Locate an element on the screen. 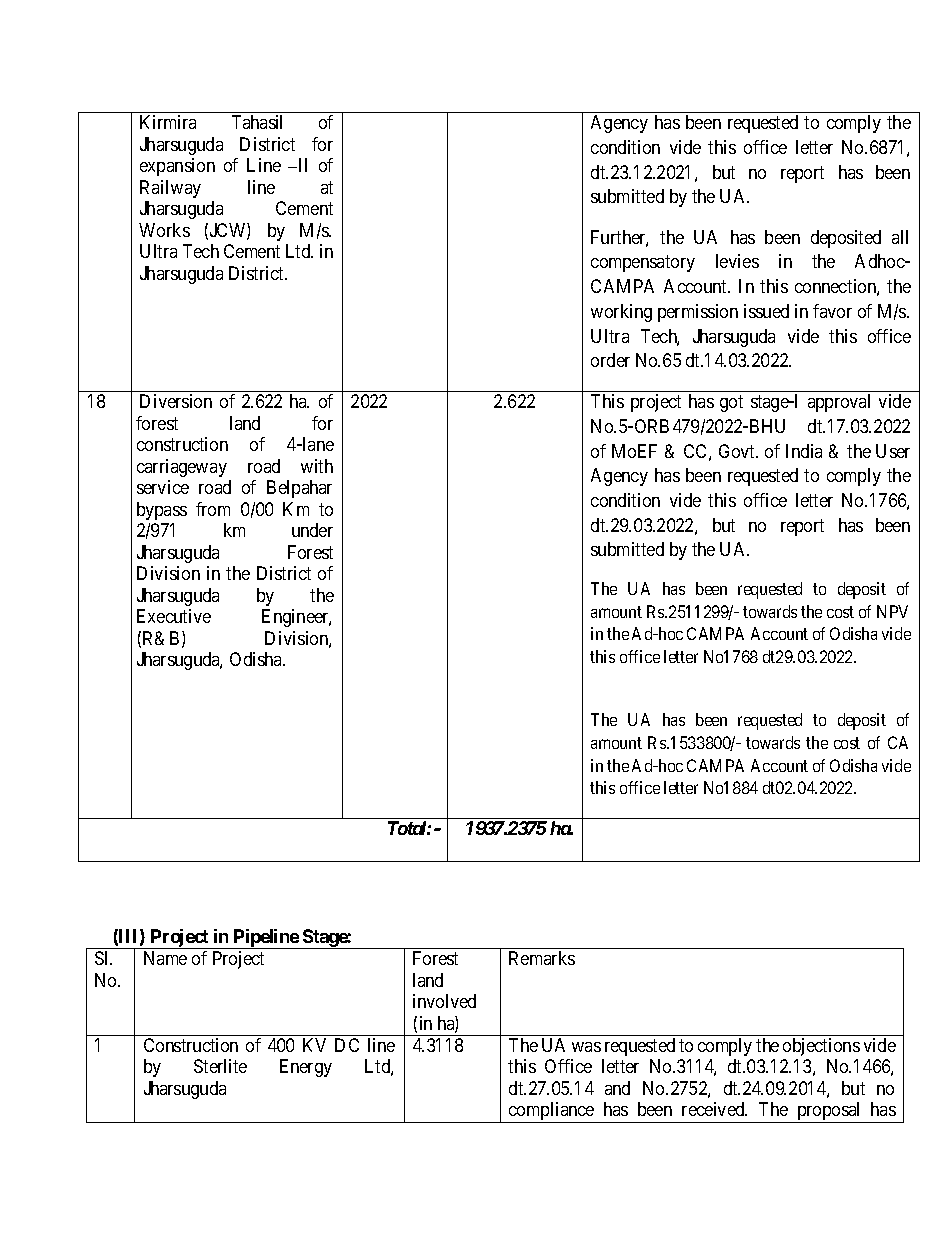 The height and width of the screenshot is (1233, 952). proposal is located at coordinates (829, 1112).
